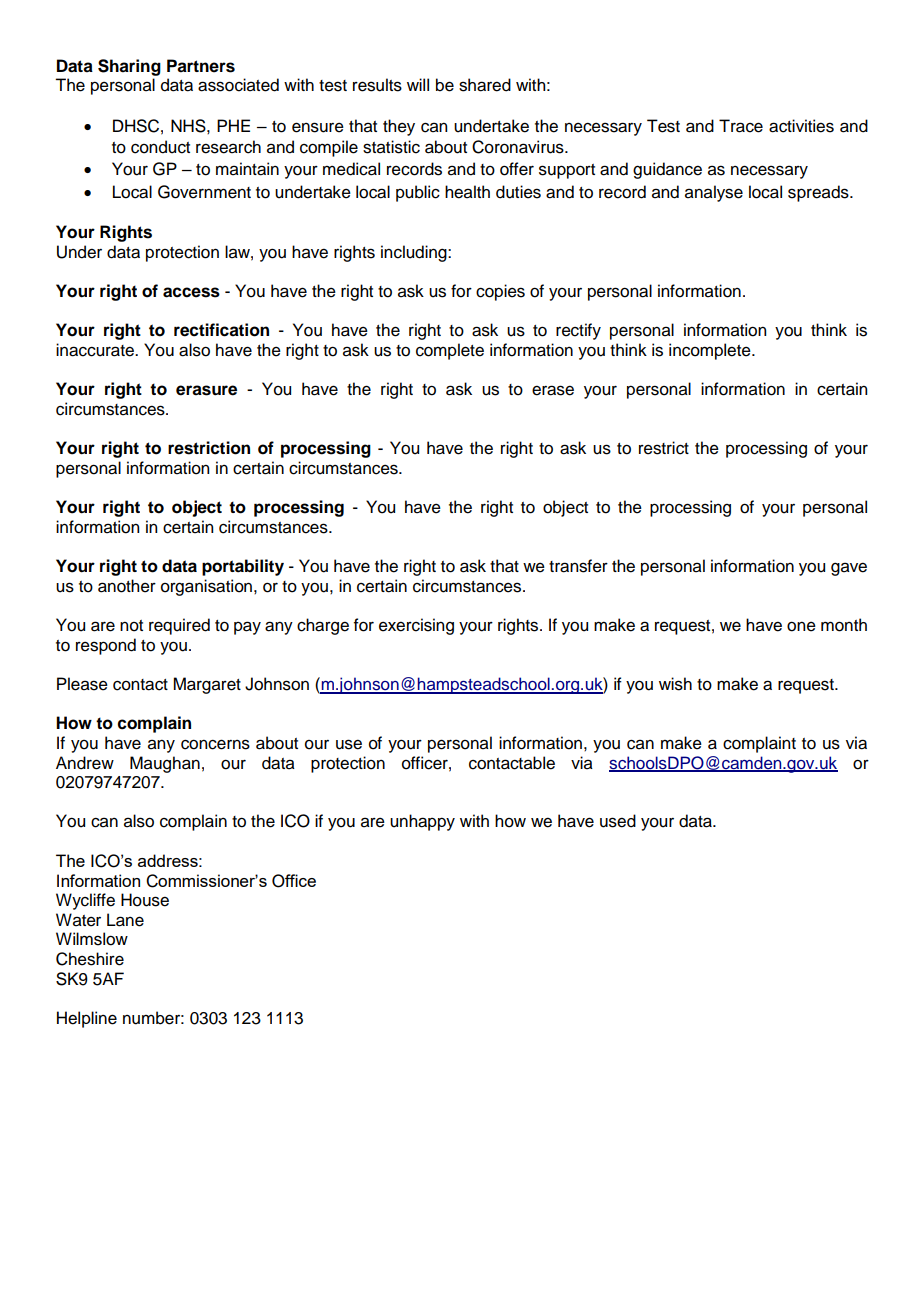 This screenshot has height=1307, width=924. Describe the element at coordinates (87, 1019) in the screenshot. I see `Helpline` at that location.
